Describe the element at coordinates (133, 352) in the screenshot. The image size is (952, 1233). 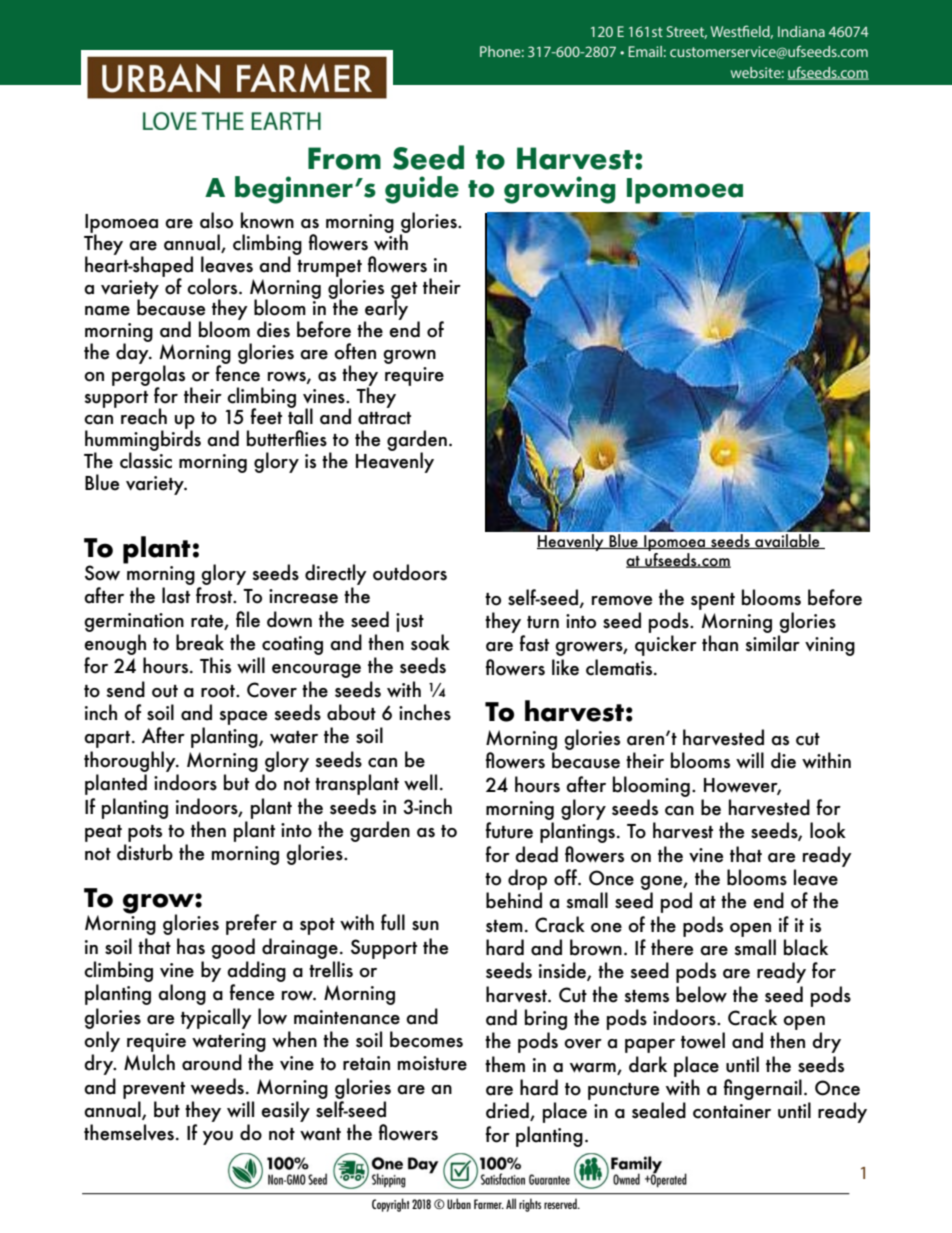
I see `day` at that location.
